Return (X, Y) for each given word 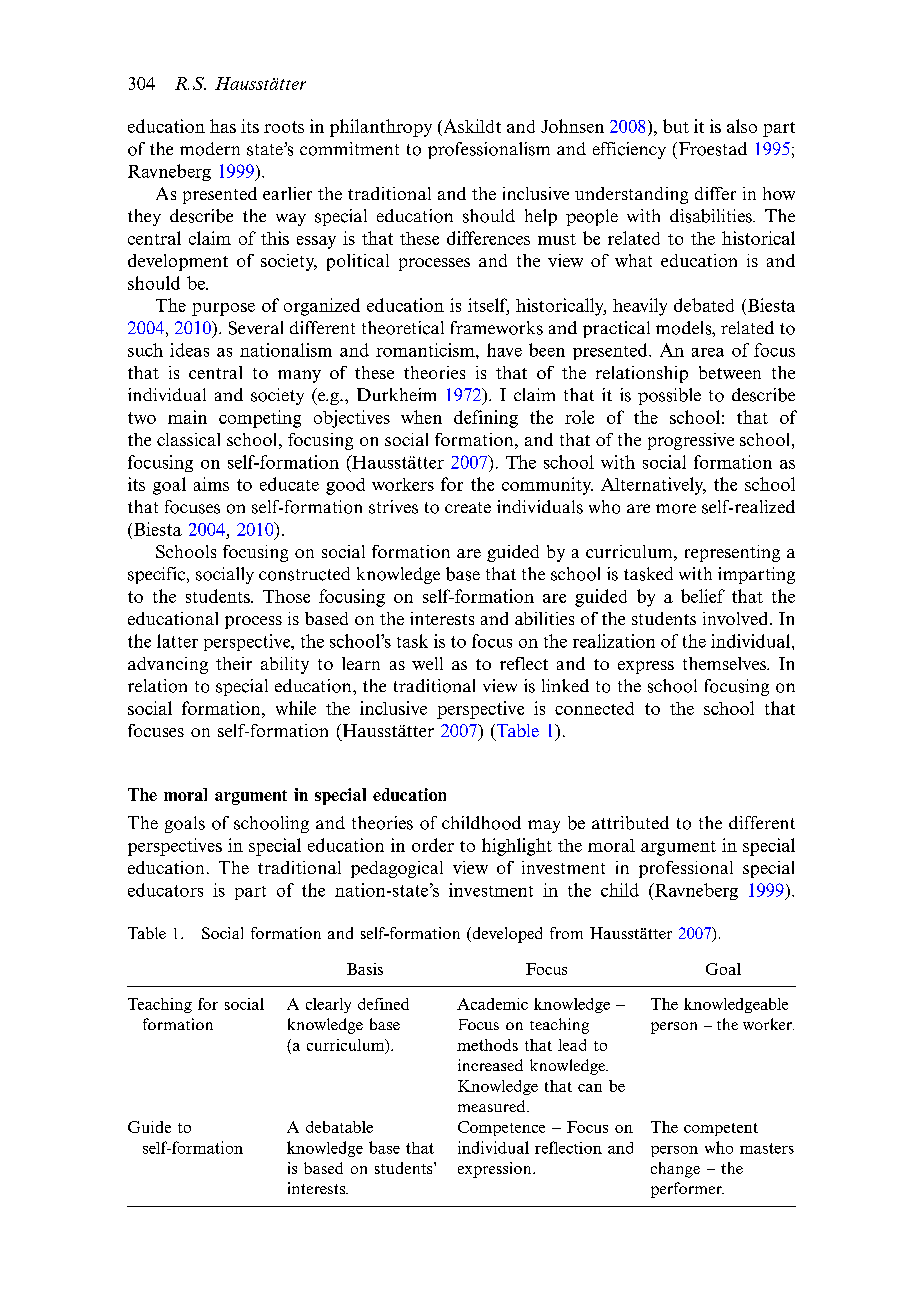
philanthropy (381, 128)
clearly (328, 1005)
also (742, 126)
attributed (630, 823)
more (676, 509)
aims (211, 484)
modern (210, 149)
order (433, 845)
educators (165, 890)
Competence (501, 1128)
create (468, 507)
